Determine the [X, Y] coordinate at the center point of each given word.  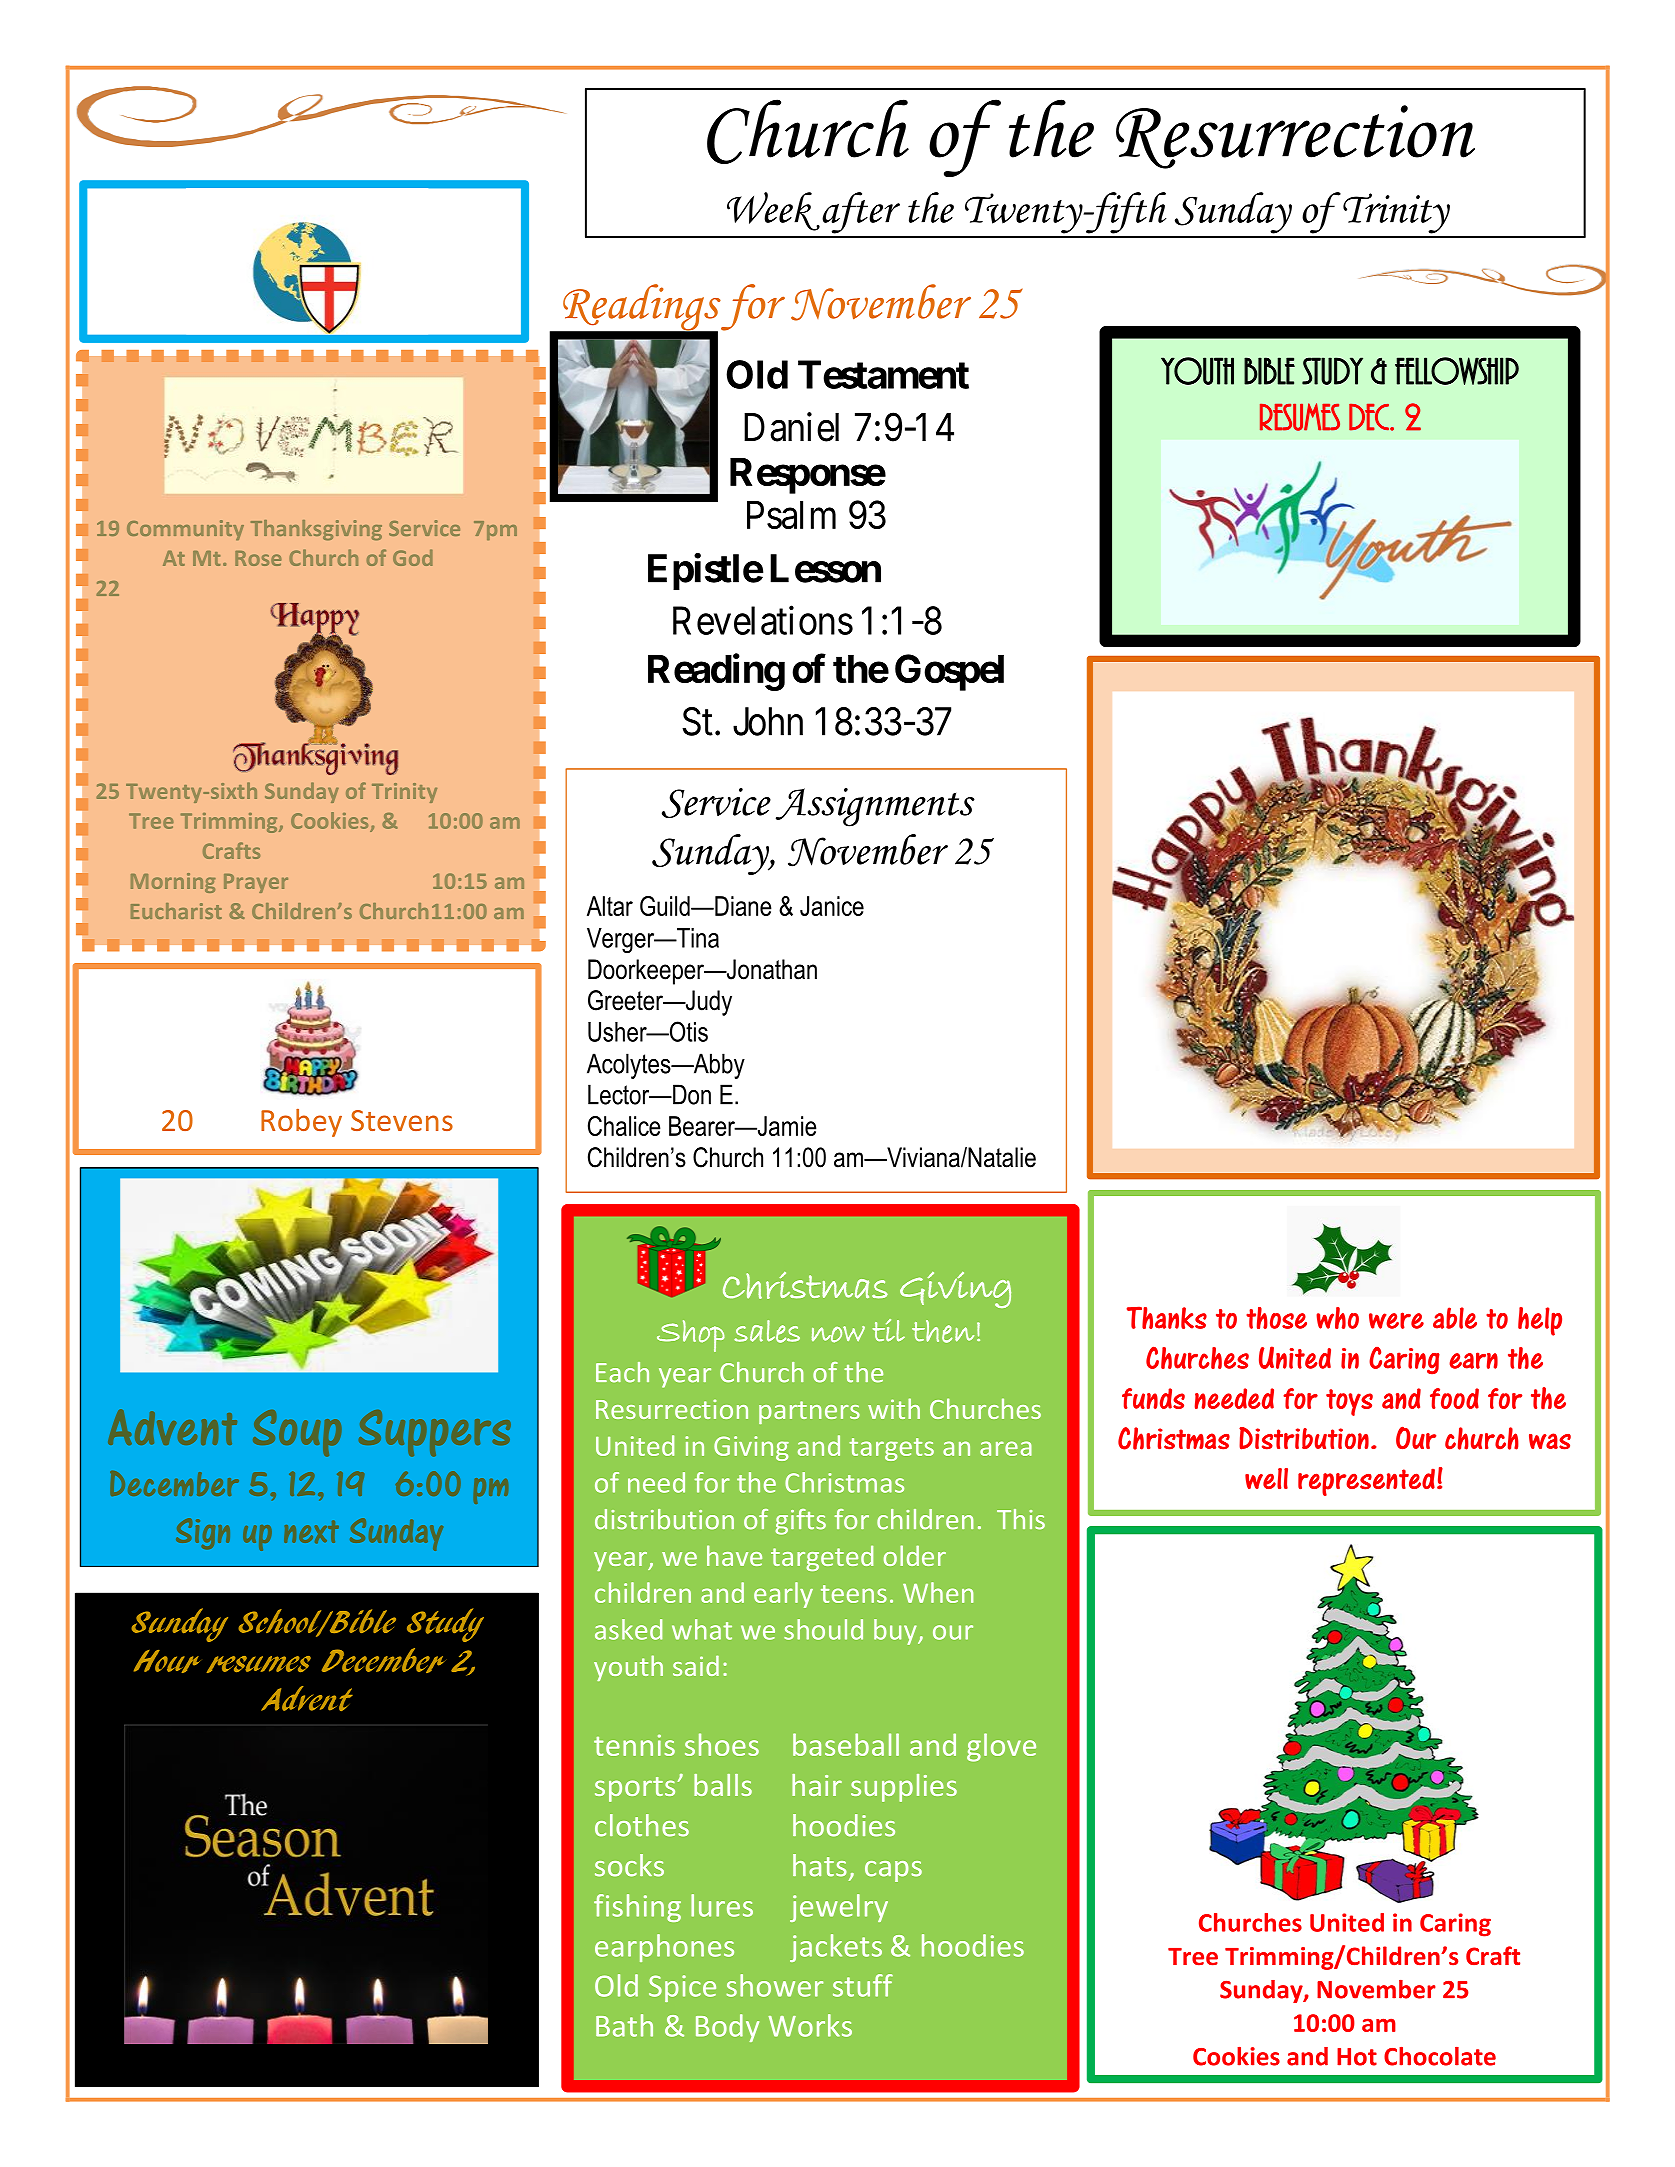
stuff [863, 1985]
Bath [624, 2025]
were [1396, 1320]
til [889, 1330]
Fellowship [1457, 371]
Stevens [402, 1120]
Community [185, 530]
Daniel [791, 427]
